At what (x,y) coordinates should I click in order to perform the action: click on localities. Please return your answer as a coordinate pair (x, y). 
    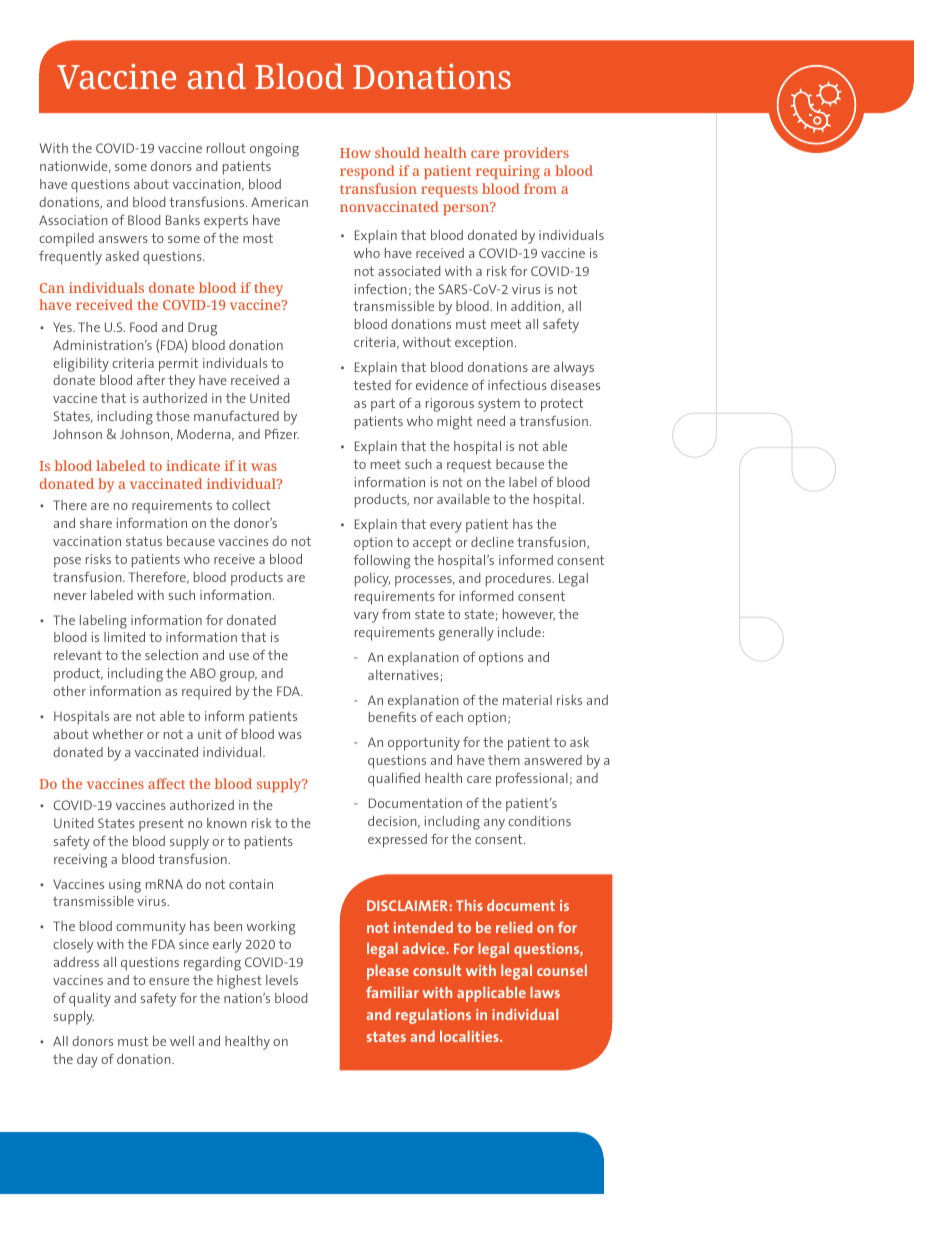
    Looking at the image, I should click on (470, 1036).
